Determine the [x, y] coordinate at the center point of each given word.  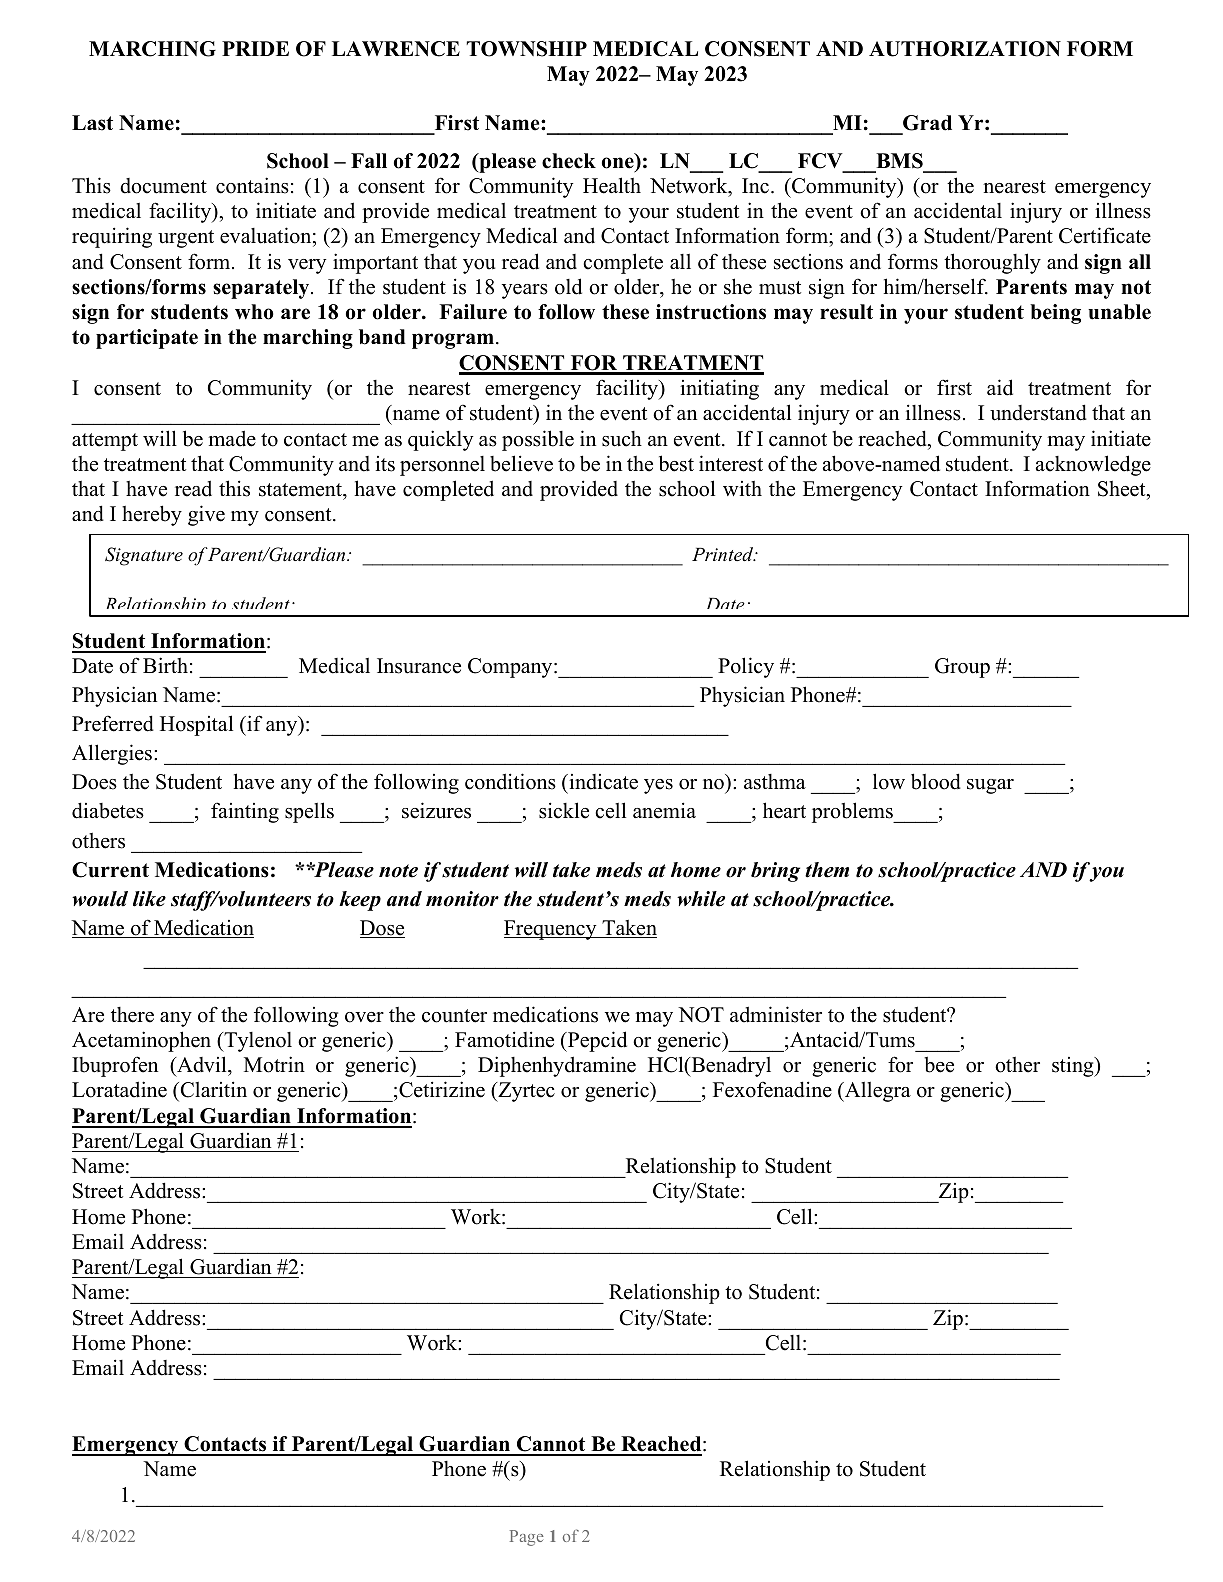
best [676, 463]
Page [527, 1538]
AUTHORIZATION [965, 49]
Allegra [877, 1092]
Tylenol [257, 1042]
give [206, 515]
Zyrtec [525, 1092]
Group [962, 668]
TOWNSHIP [526, 49]
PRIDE [255, 48]
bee [939, 1064]
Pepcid [596, 1041]
